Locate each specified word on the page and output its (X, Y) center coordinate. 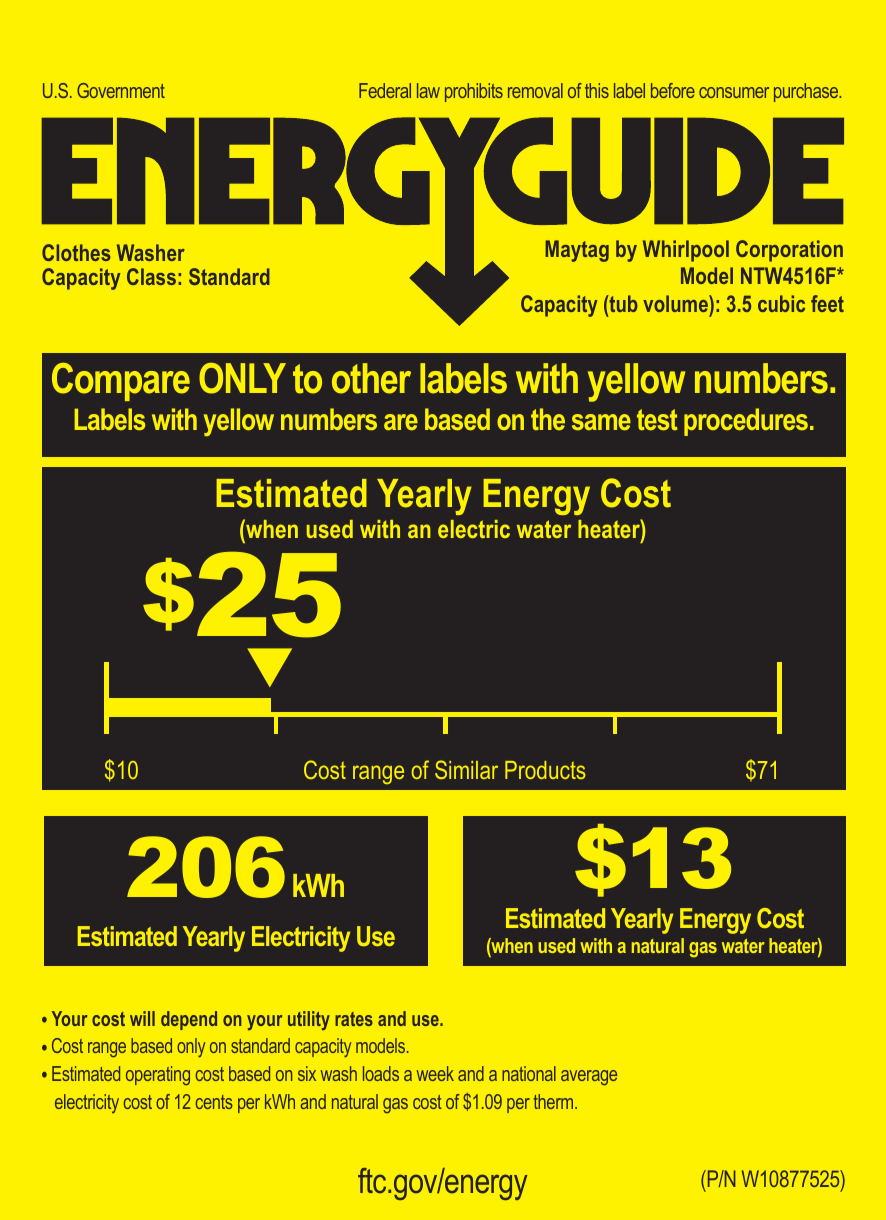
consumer (734, 92)
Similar (466, 769)
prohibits (474, 92)
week (435, 1073)
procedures (746, 422)
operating (158, 1075)
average (589, 1077)
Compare (121, 382)
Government (121, 90)
